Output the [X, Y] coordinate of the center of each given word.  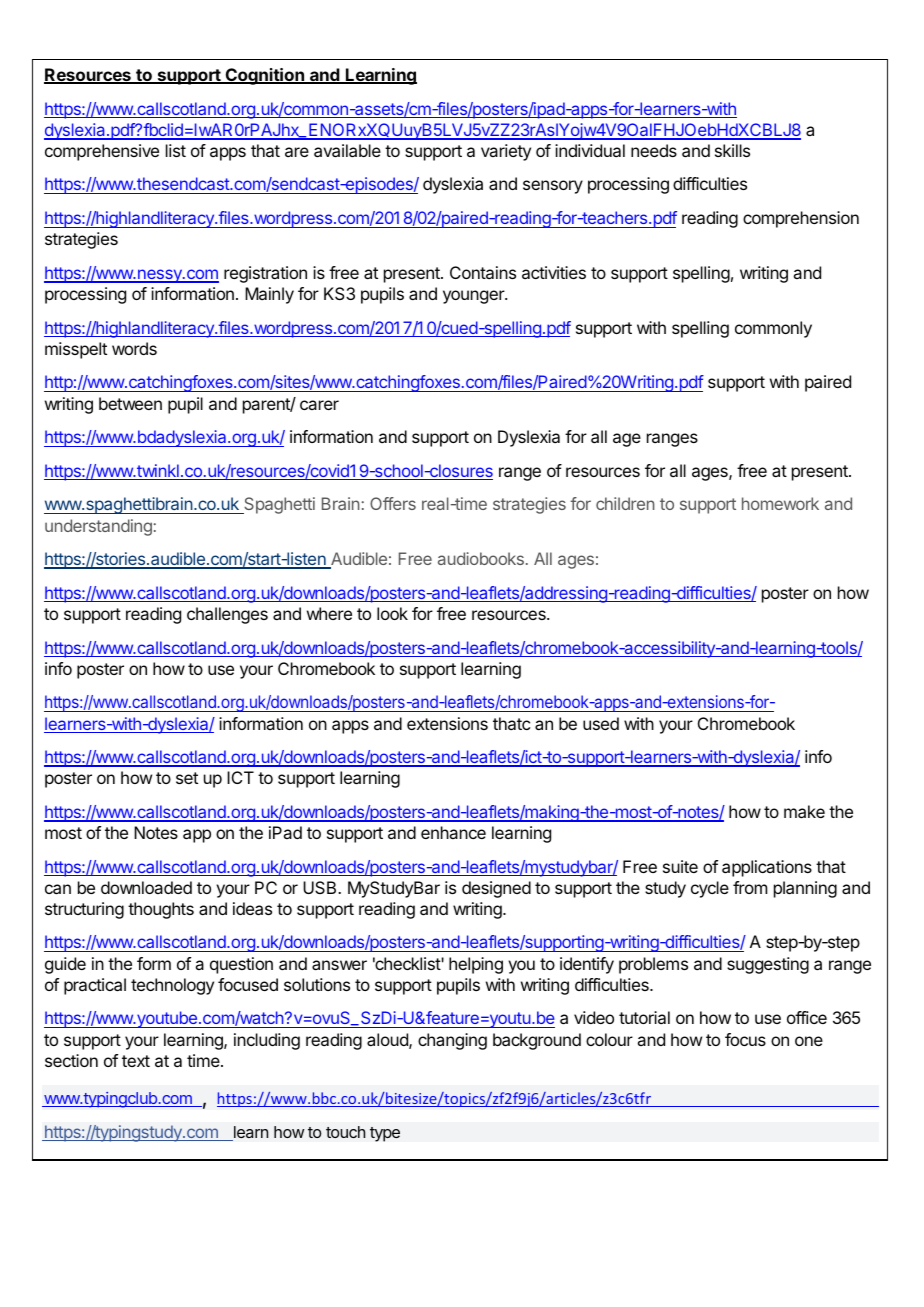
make [804, 811]
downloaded [146, 887]
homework [780, 503]
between [130, 403]
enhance [453, 832]
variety [506, 152]
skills [732, 150]
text [136, 1061]
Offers [393, 503]
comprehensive [102, 152]
